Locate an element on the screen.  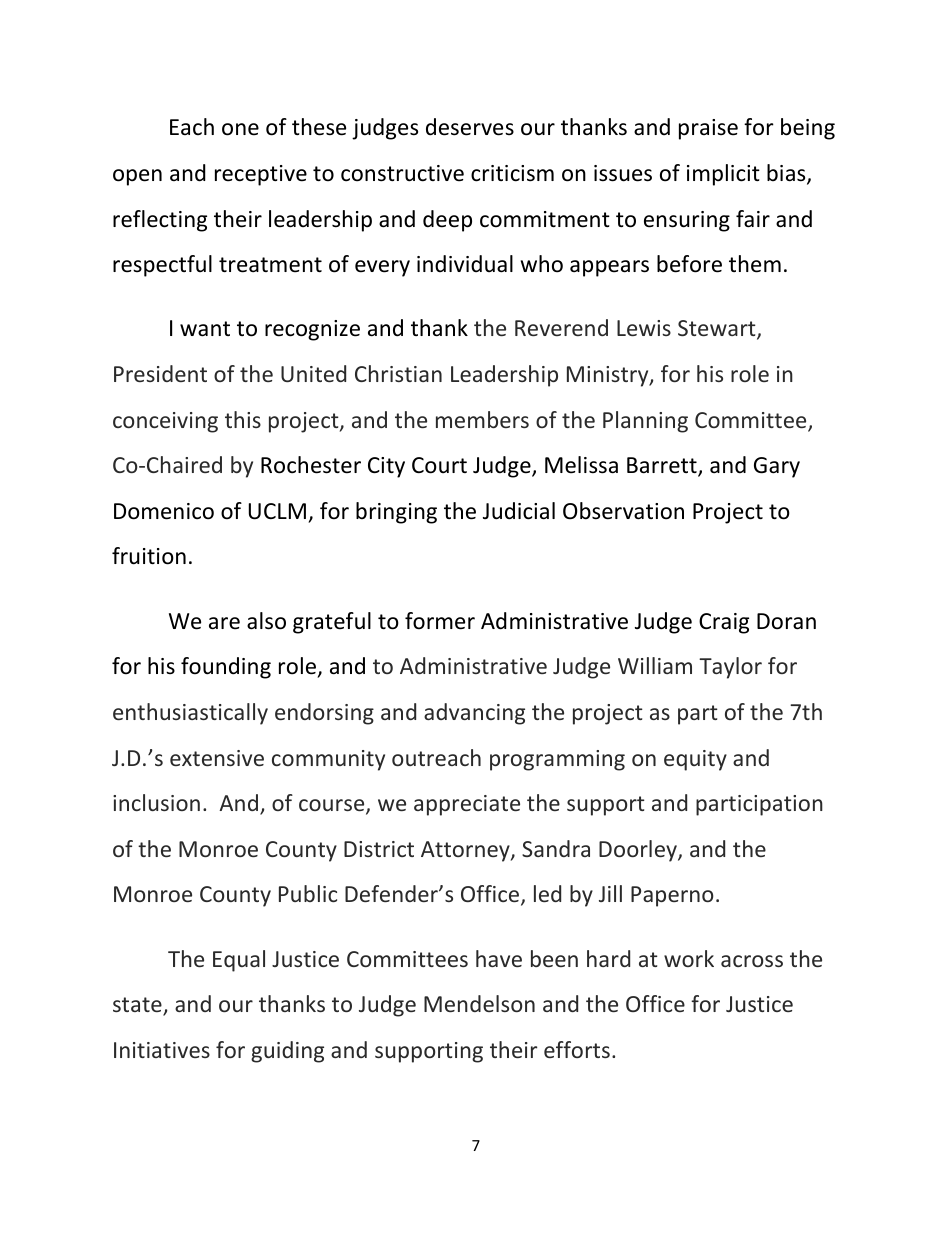
President is located at coordinates (160, 373).
